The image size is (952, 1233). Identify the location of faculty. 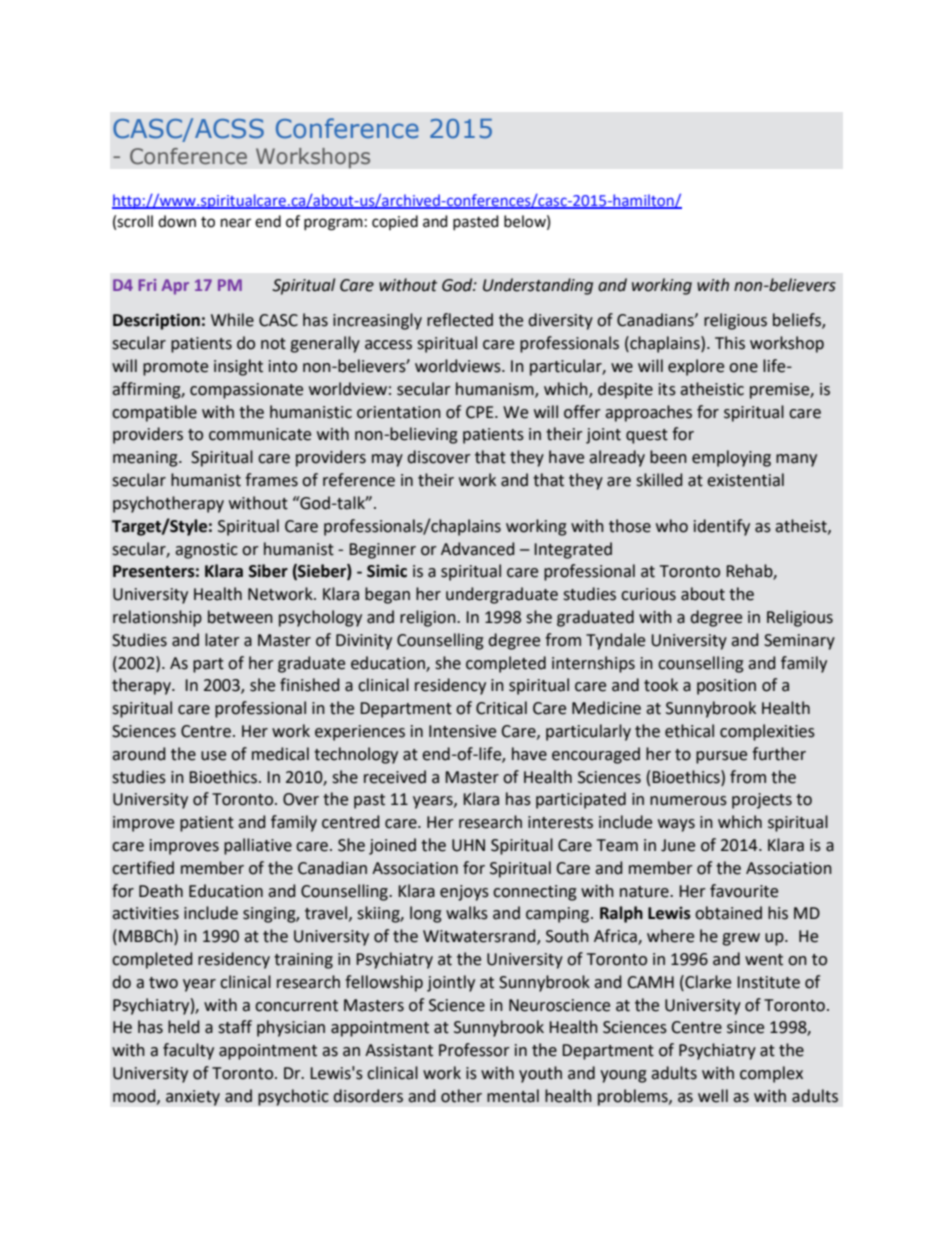
(188, 1051).
